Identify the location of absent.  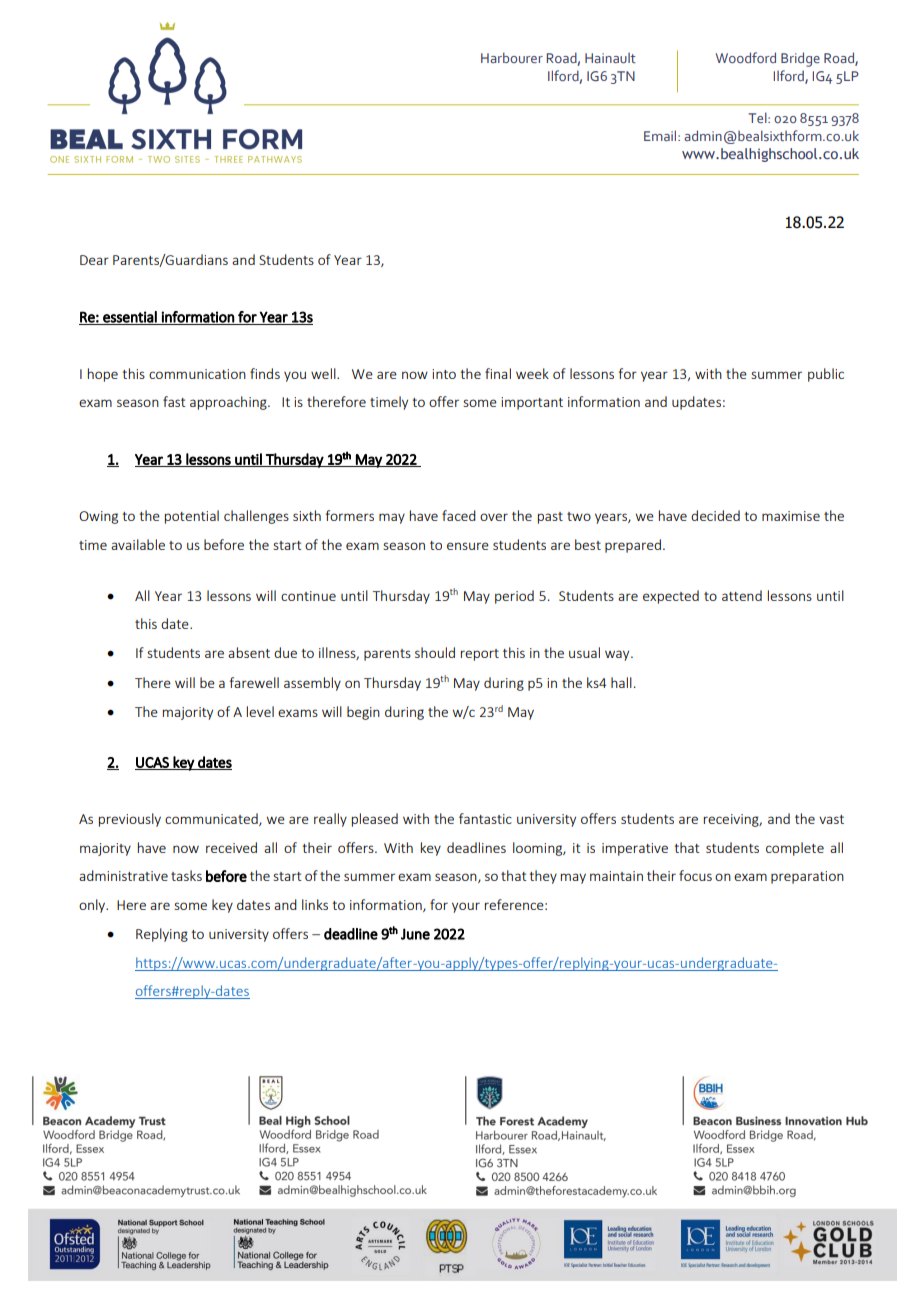
(249, 652).
